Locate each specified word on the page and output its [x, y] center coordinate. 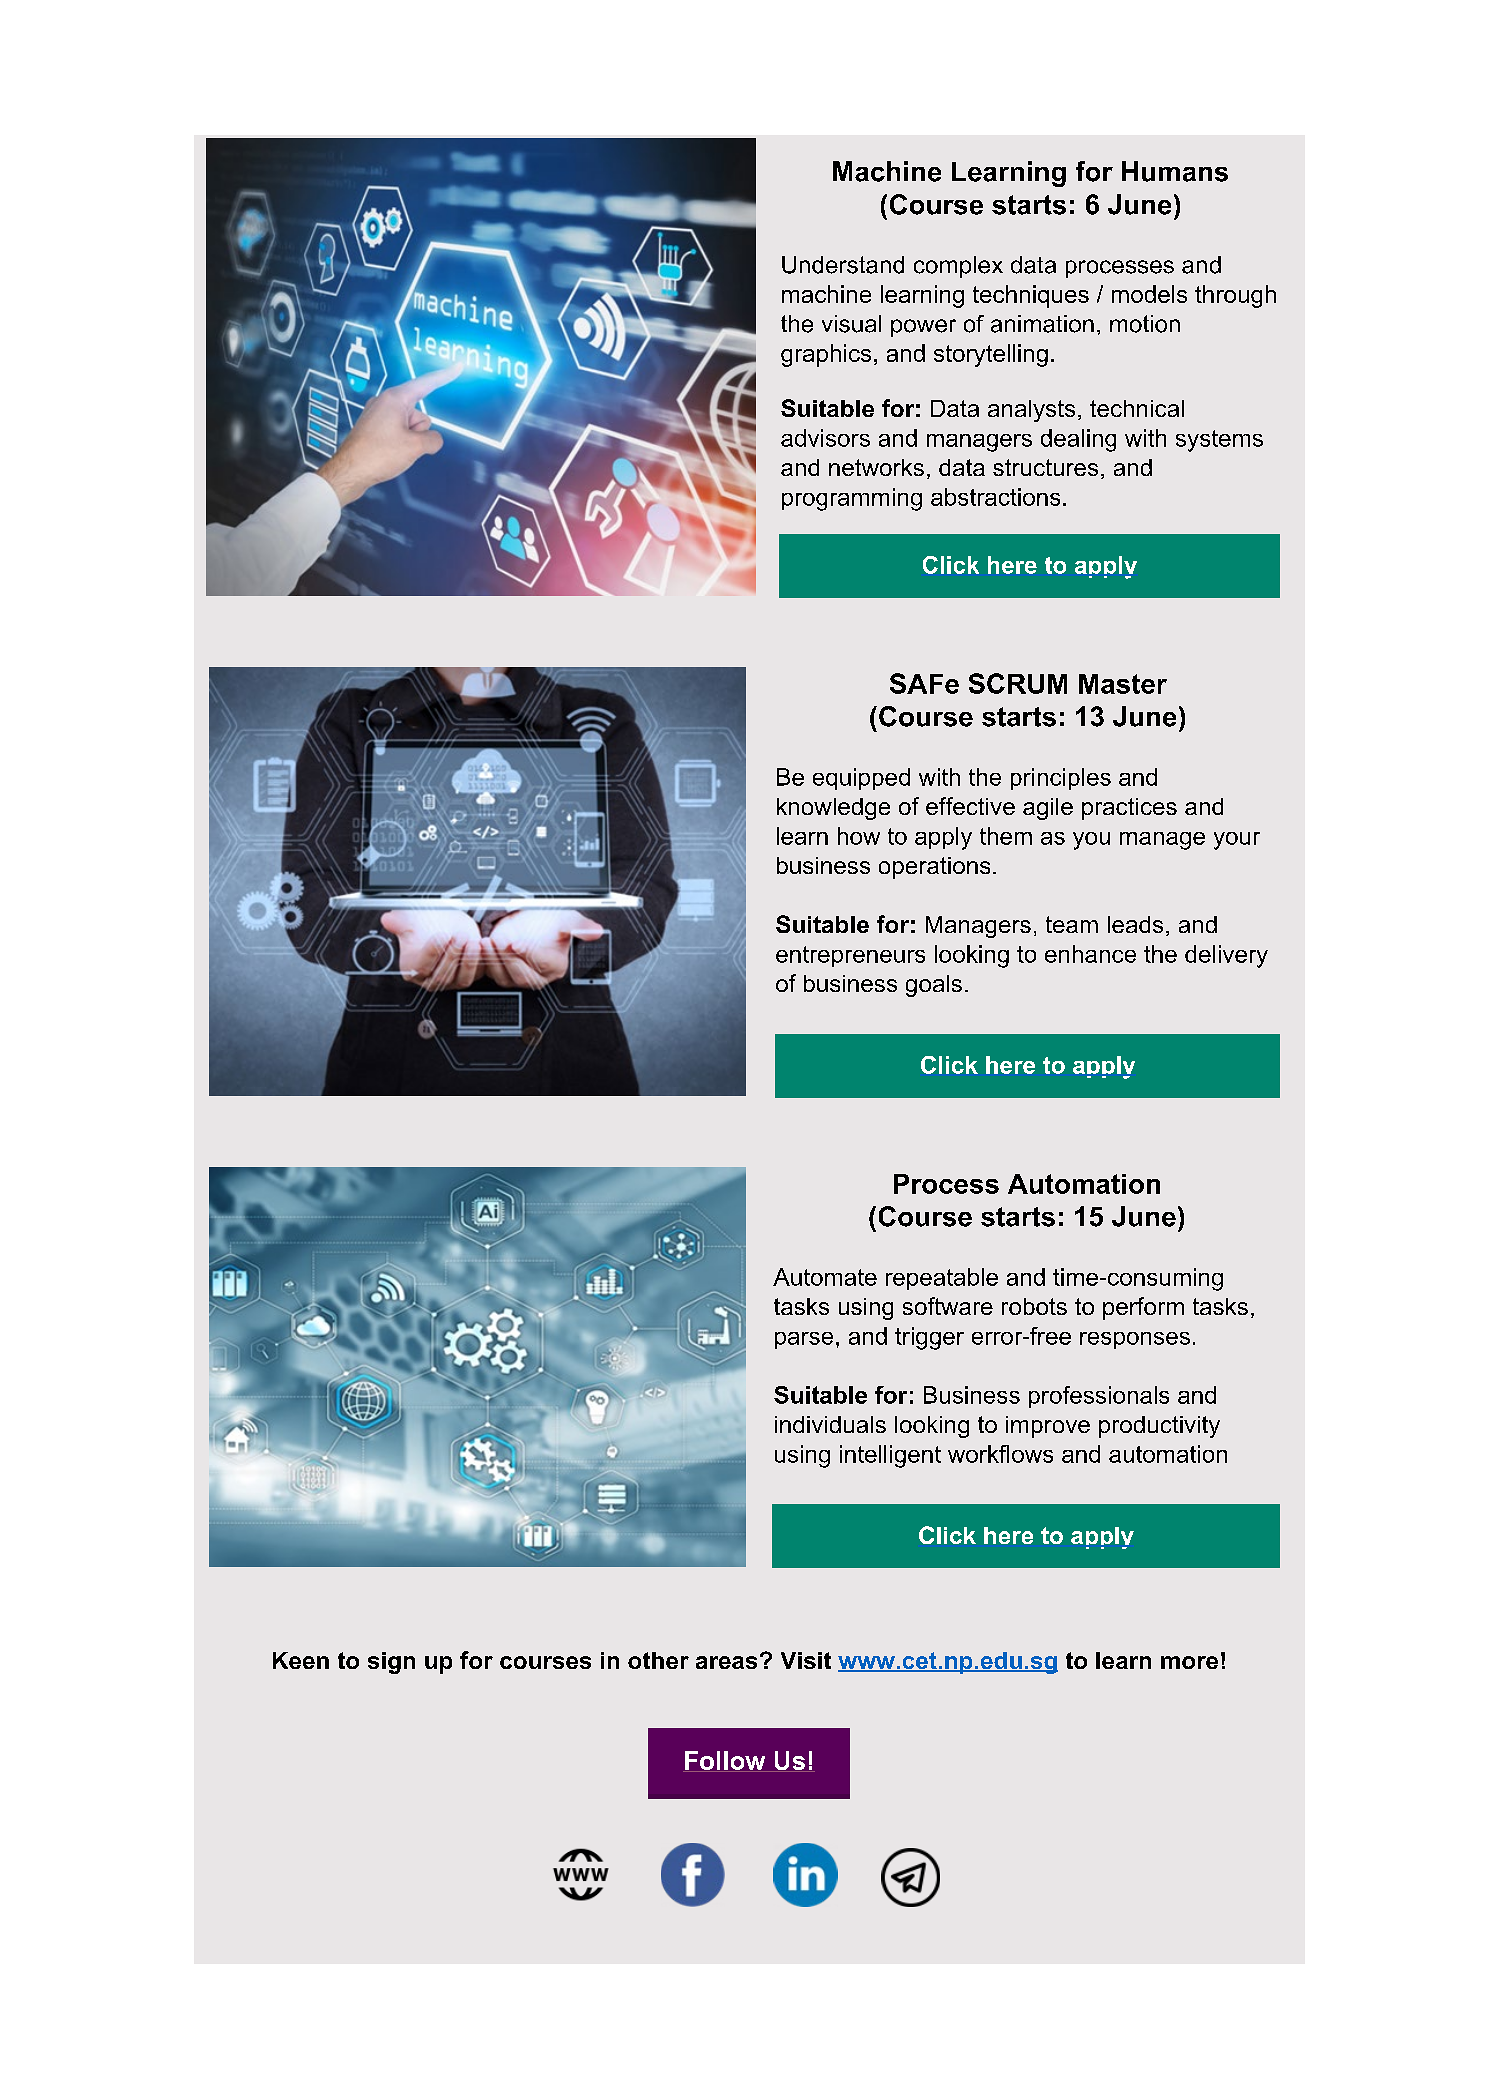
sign [391, 1663]
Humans [1175, 171]
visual [851, 324]
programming [852, 499]
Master [1123, 684]
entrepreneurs [850, 956]
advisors [825, 438]
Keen [301, 1660]
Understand [843, 265]
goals [934, 986]
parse [804, 1340]
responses [1135, 1340]
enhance [1090, 954]
